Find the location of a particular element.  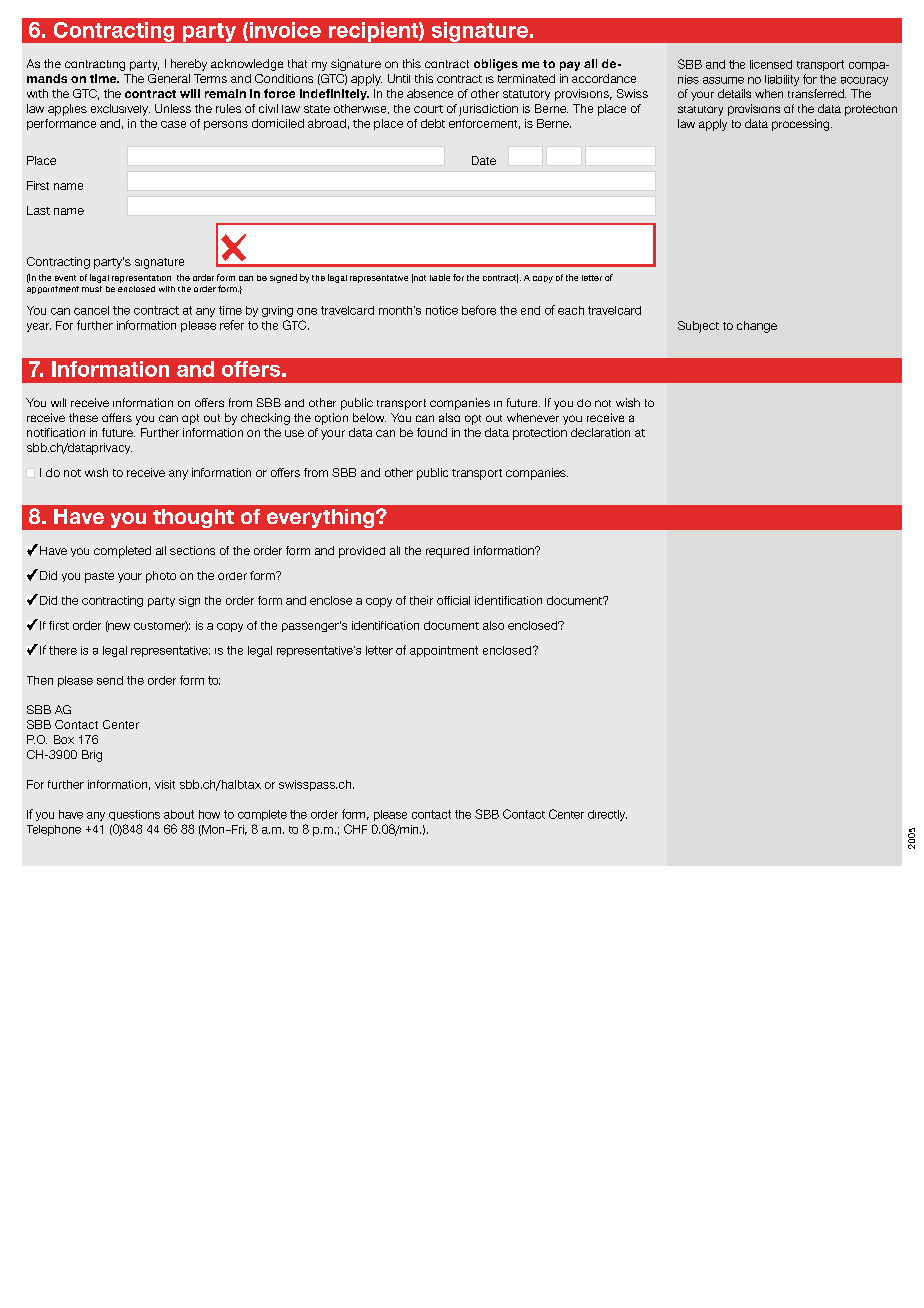

hereby is located at coordinates (189, 65).
